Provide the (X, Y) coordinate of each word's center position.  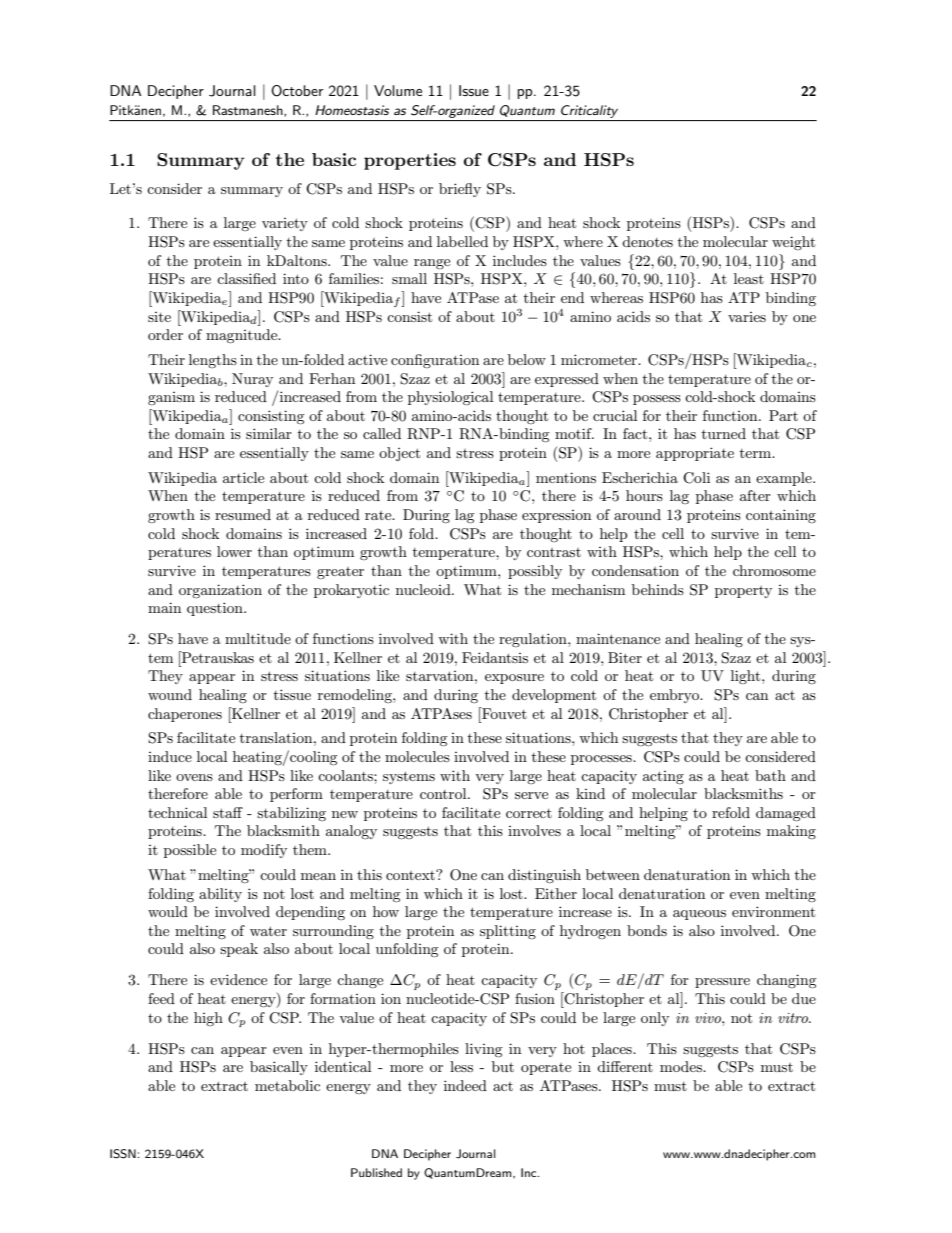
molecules (417, 756)
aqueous (699, 915)
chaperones (185, 715)
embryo (675, 696)
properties (410, 161)
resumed (243, 514)
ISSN (123, 1154)
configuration (435, 361)
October (297, 91)
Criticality (589, 111)
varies (747, 317)
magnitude (243, 336)
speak (239, 950)
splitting (508, 932)
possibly (535, 572)
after (755, 495)
